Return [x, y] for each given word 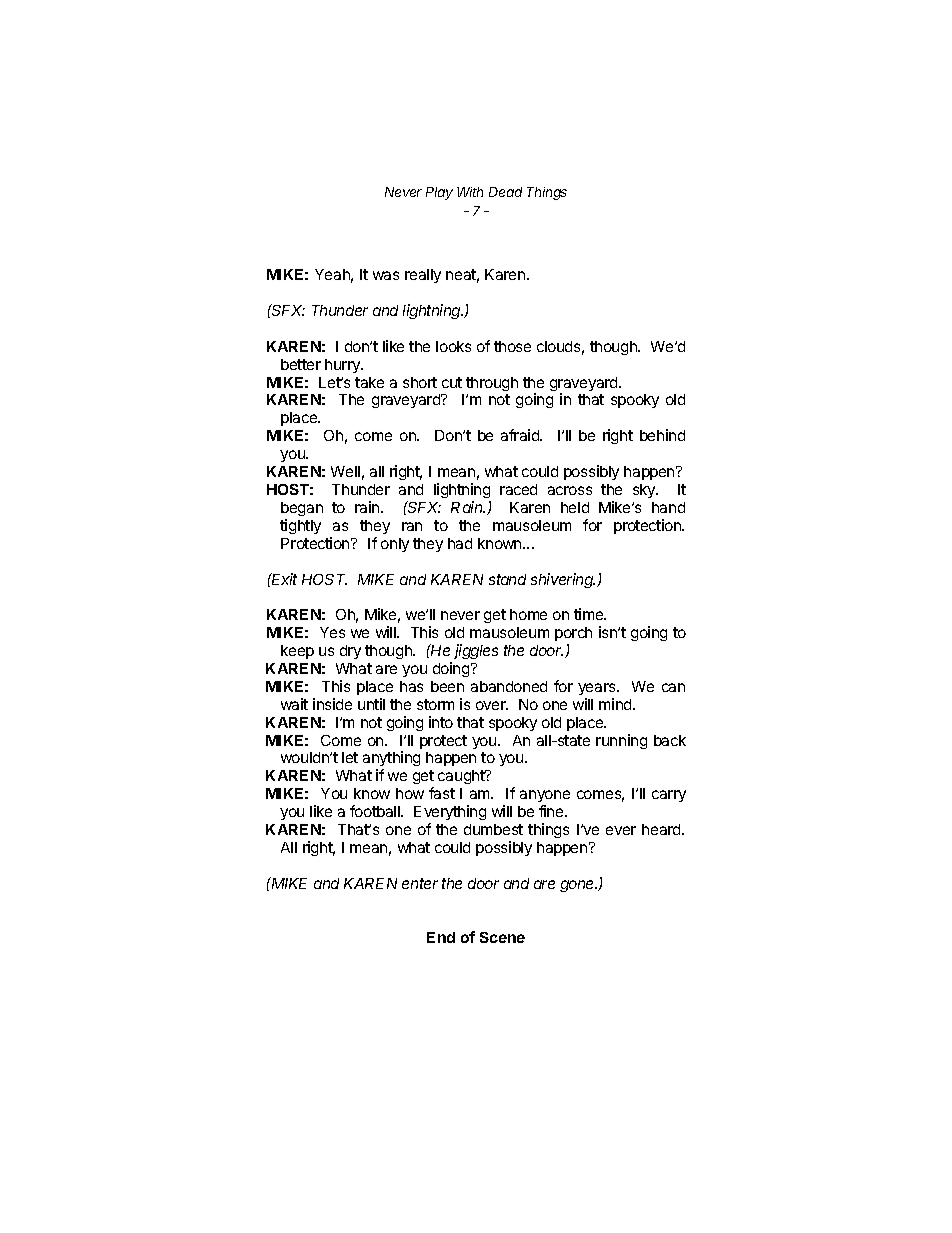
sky [645, 491]
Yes [332, 632]
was [386, 275]
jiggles [476, 651]
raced [518, 489]
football [376, 811]
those [512, 346]
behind [662, 435]
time [590, 614]
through [492, 384]
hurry [343, 366]
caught [462, 777]
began [302, 509]
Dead [505, 192]
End [441, 937]
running [621, 741]
